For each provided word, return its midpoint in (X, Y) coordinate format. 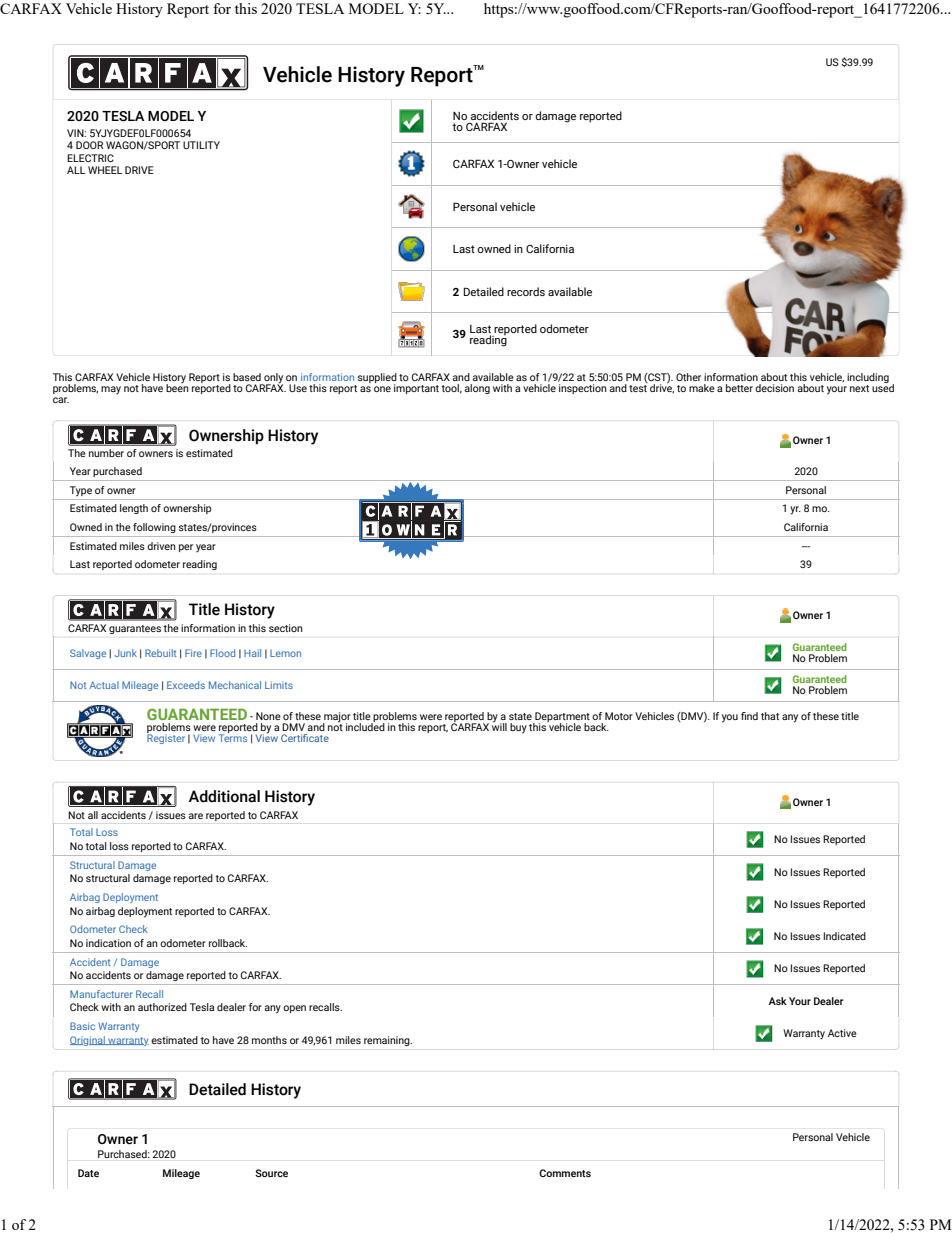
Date (88, 1173)
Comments (565, 1173)
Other (688, 377)
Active (842, 1033)
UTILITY (201, 145)
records (526, 291)
